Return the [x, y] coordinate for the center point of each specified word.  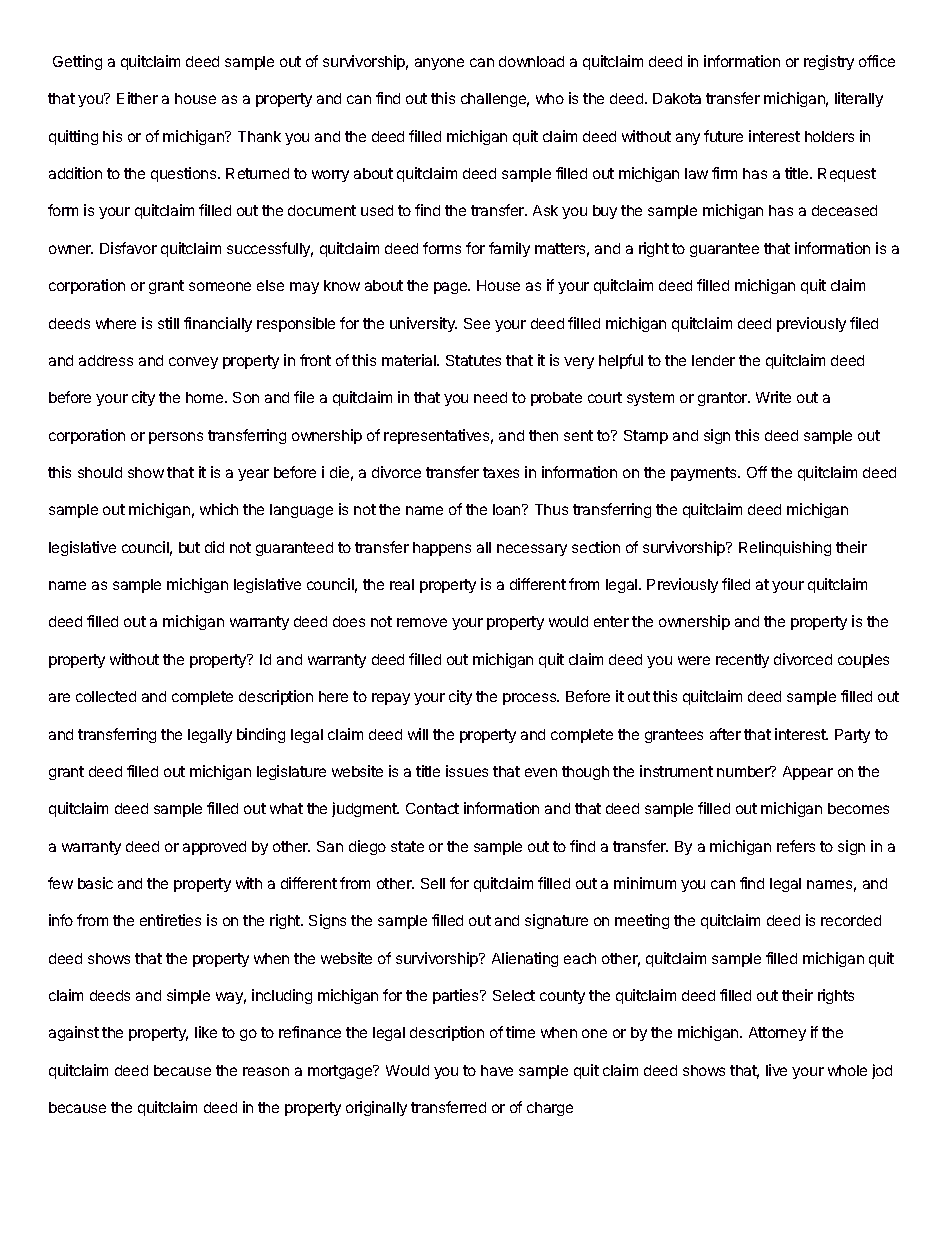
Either [137, 98]
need [490, 397]
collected [106, 696]
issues [467, 771]
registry [829, 62]
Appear [808, 773]
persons [176, 438]
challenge [495, 100]
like [206, 1032]
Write [773, 397]
